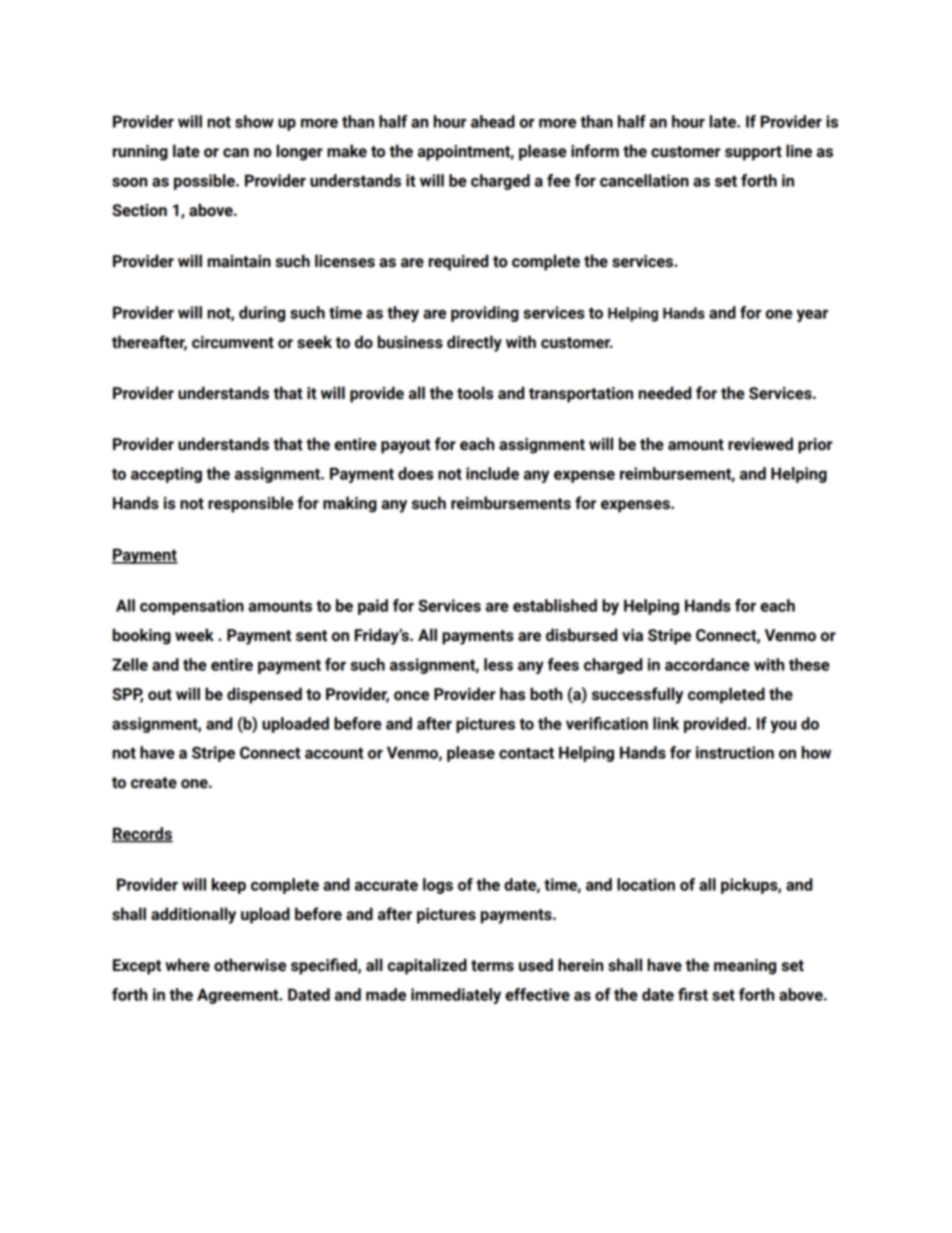 The image size is (952, 1233). Describe the element at coordinates (192, 607) in the screenshot. I see `compensation` at that location.
